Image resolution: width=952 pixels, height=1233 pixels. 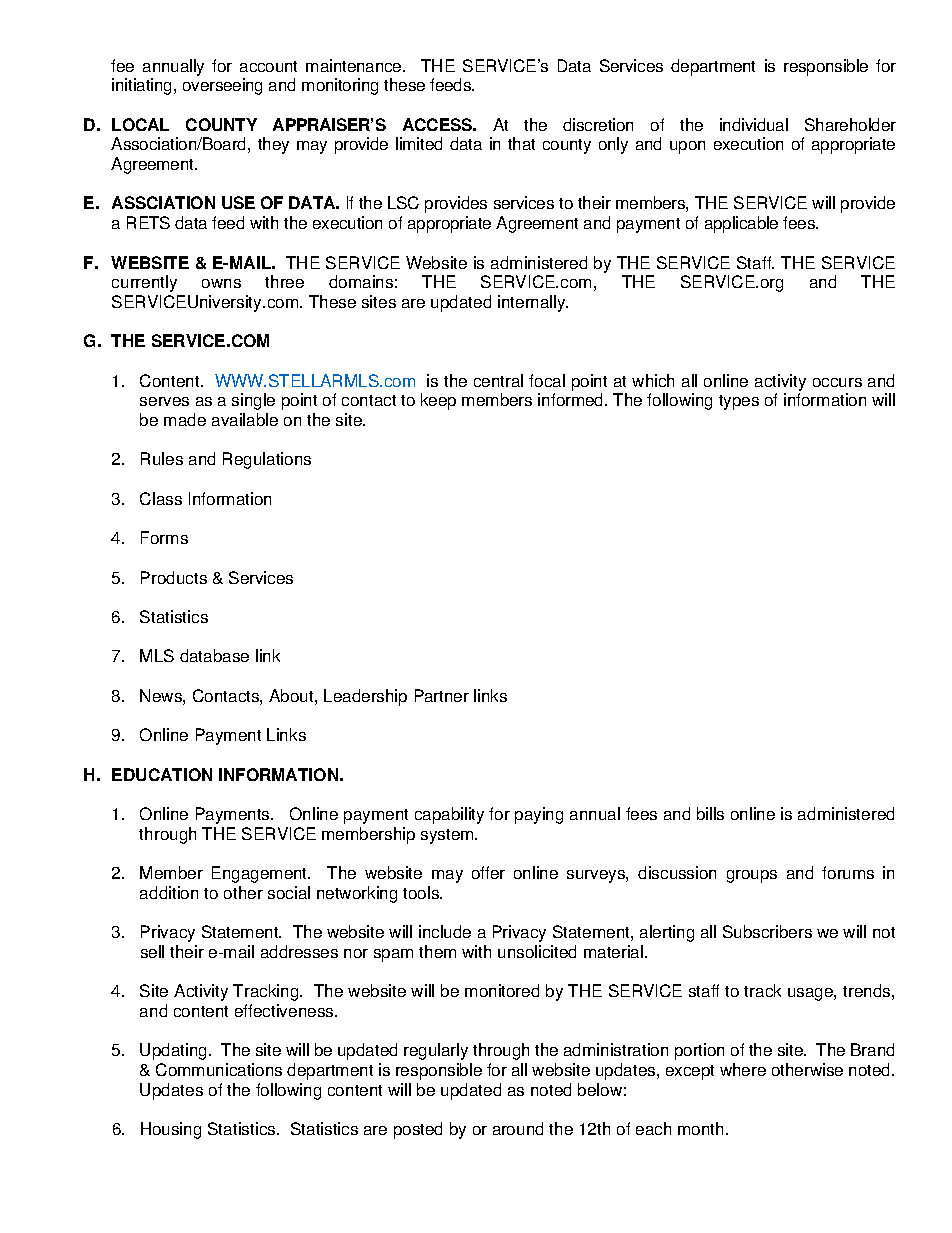 What do you see at coordinates (219, 1069) in the screenshot?
I see `Communications` at bounding box center [219, 1069].
